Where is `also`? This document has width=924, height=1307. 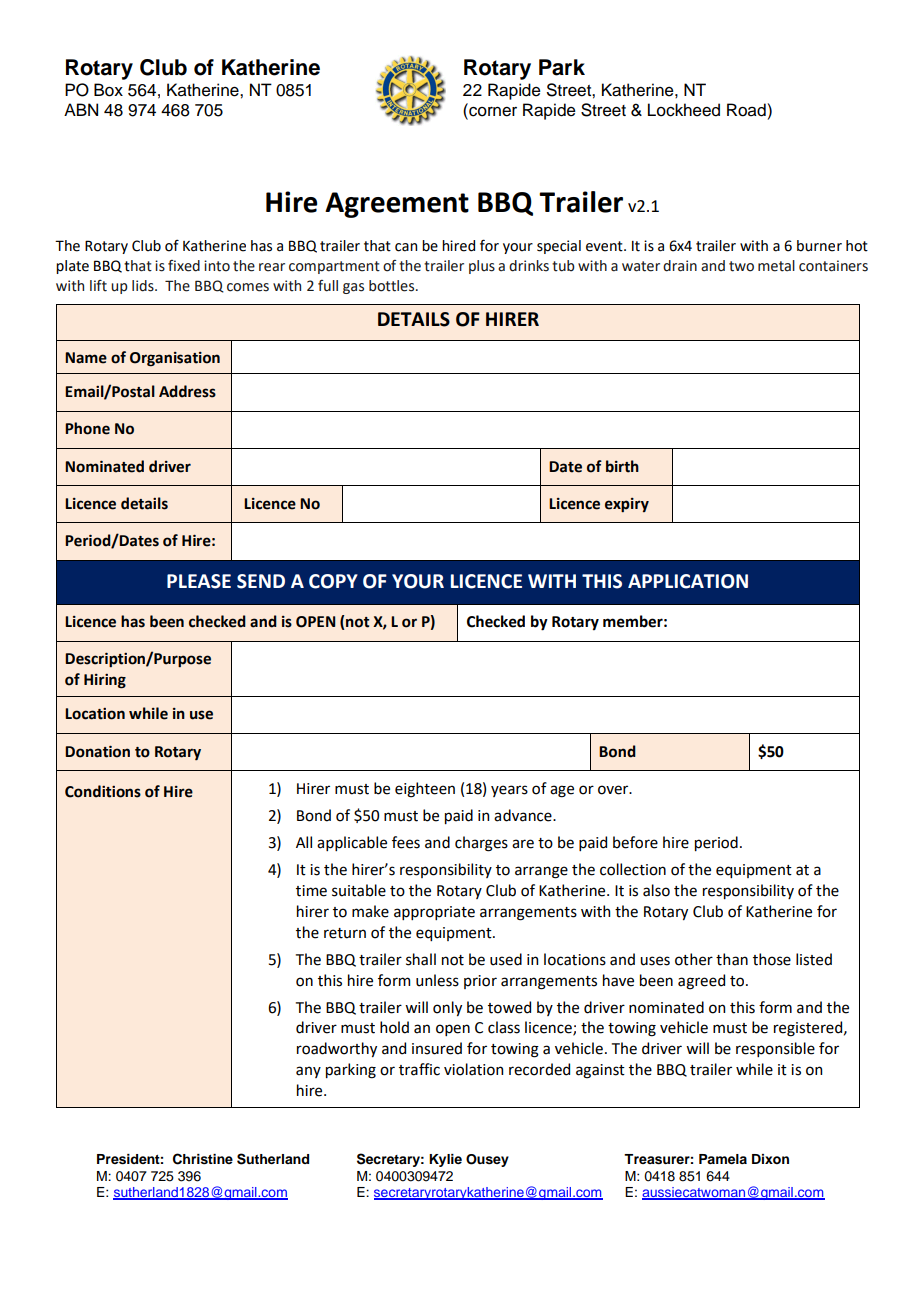 also is located at coordinates (656, 890).
